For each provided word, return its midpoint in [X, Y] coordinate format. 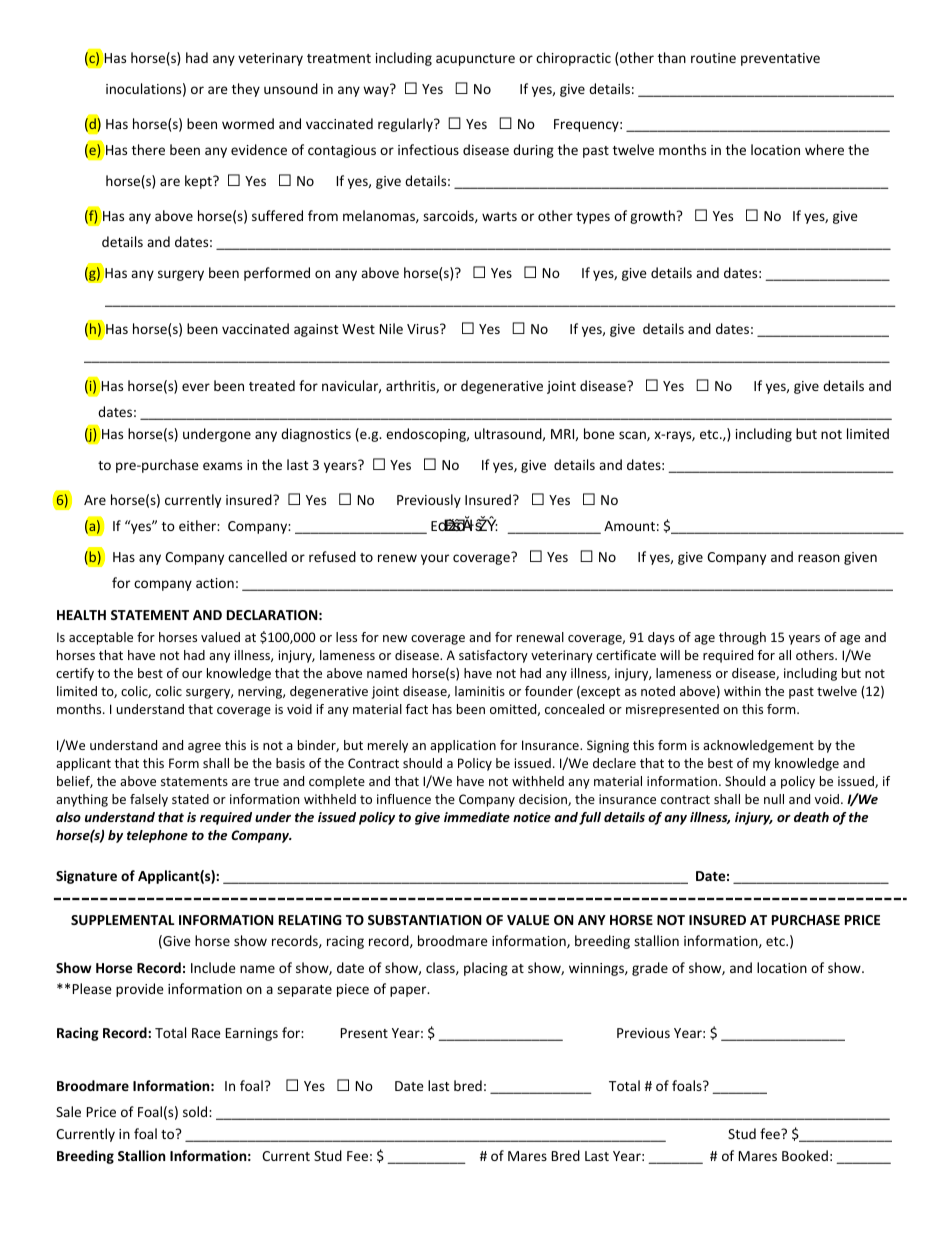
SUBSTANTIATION [424, 920]
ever [196, 387]
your [435, 559]
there [148, 149]
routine [713, 58]
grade [650, 969]
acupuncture [475, 60]
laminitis [480, 691]
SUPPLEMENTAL [122, 920]
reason [819, 558]
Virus [424, 329]
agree [204, 748]
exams [222, 466]
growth [652, 217]
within [742, 691]
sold [196, 1111]
